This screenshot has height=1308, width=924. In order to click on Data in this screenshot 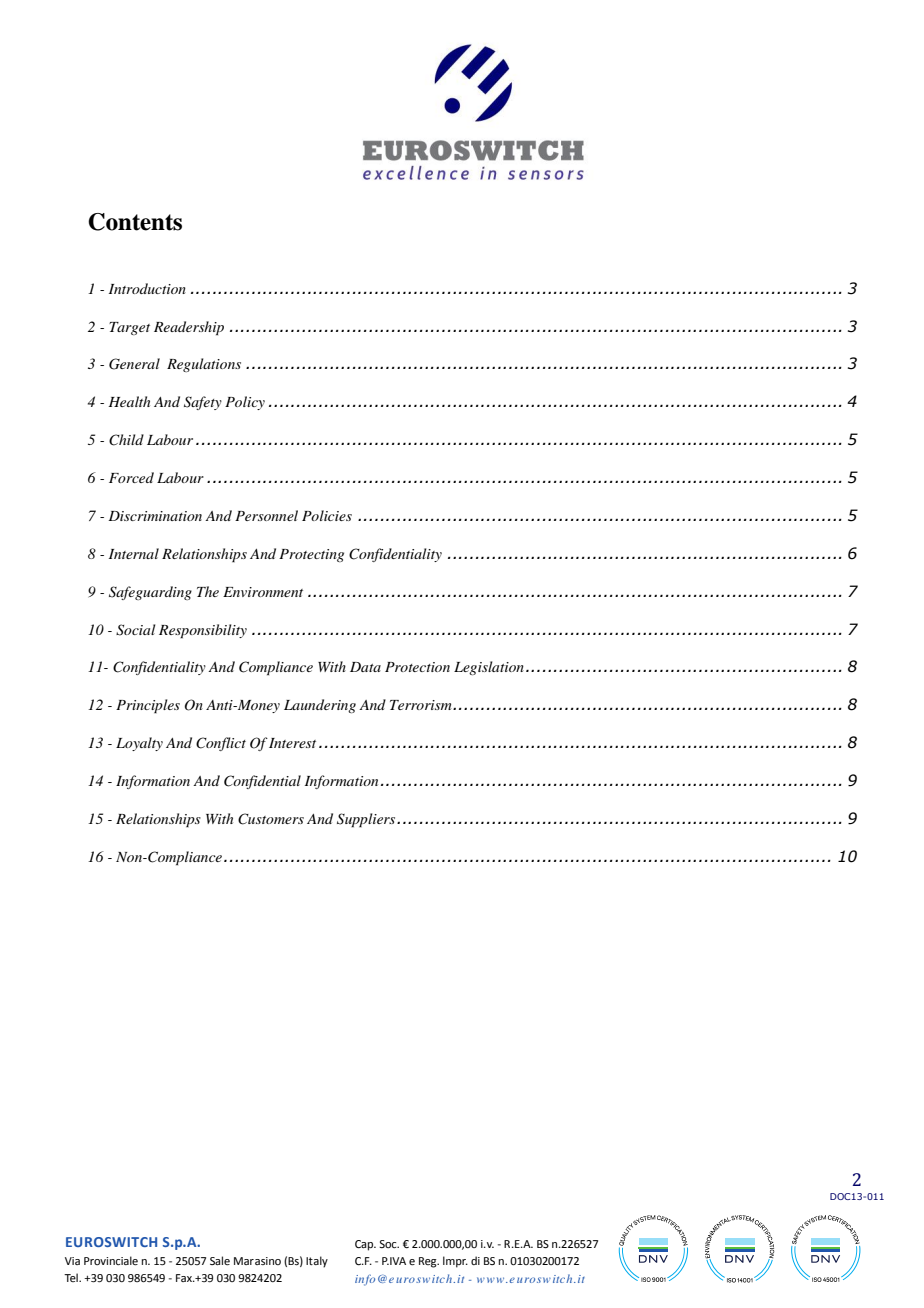, I will do `click(365, 667)`.
